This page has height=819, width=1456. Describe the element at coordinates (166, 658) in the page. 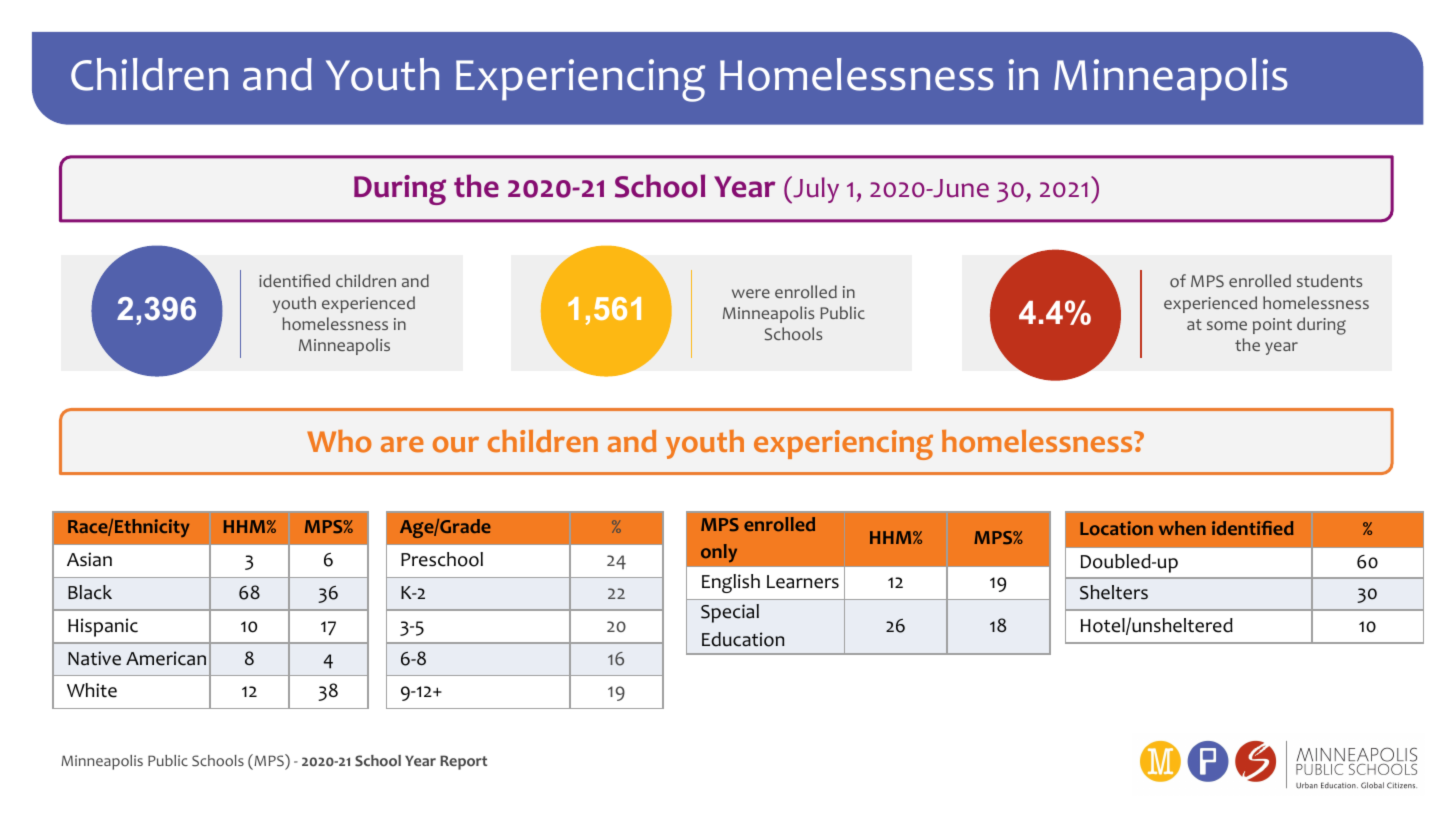

I see `American` at that location.
